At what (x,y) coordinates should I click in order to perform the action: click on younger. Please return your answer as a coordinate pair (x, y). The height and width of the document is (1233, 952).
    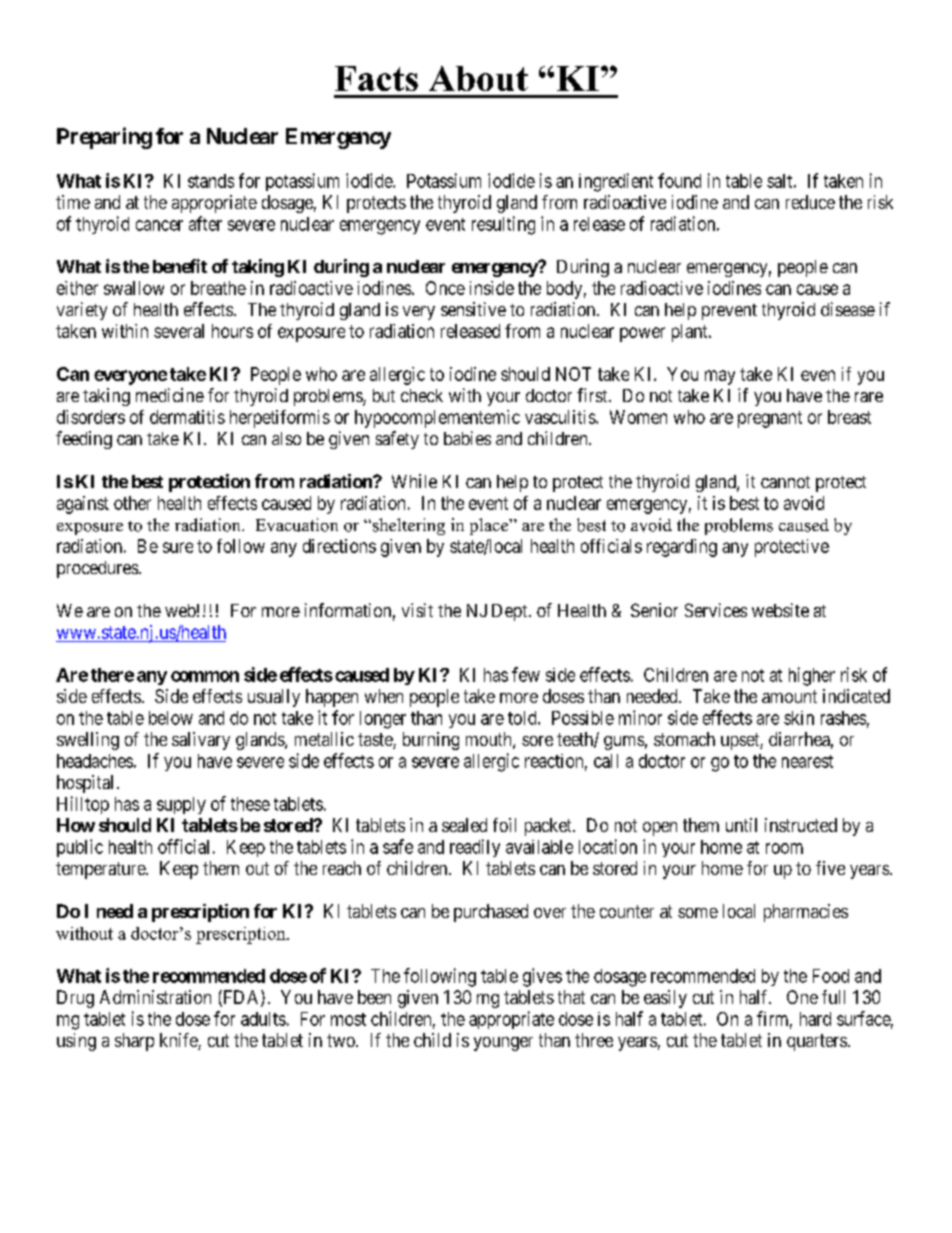
    Looking at the image, I should click on (503, 1044).
